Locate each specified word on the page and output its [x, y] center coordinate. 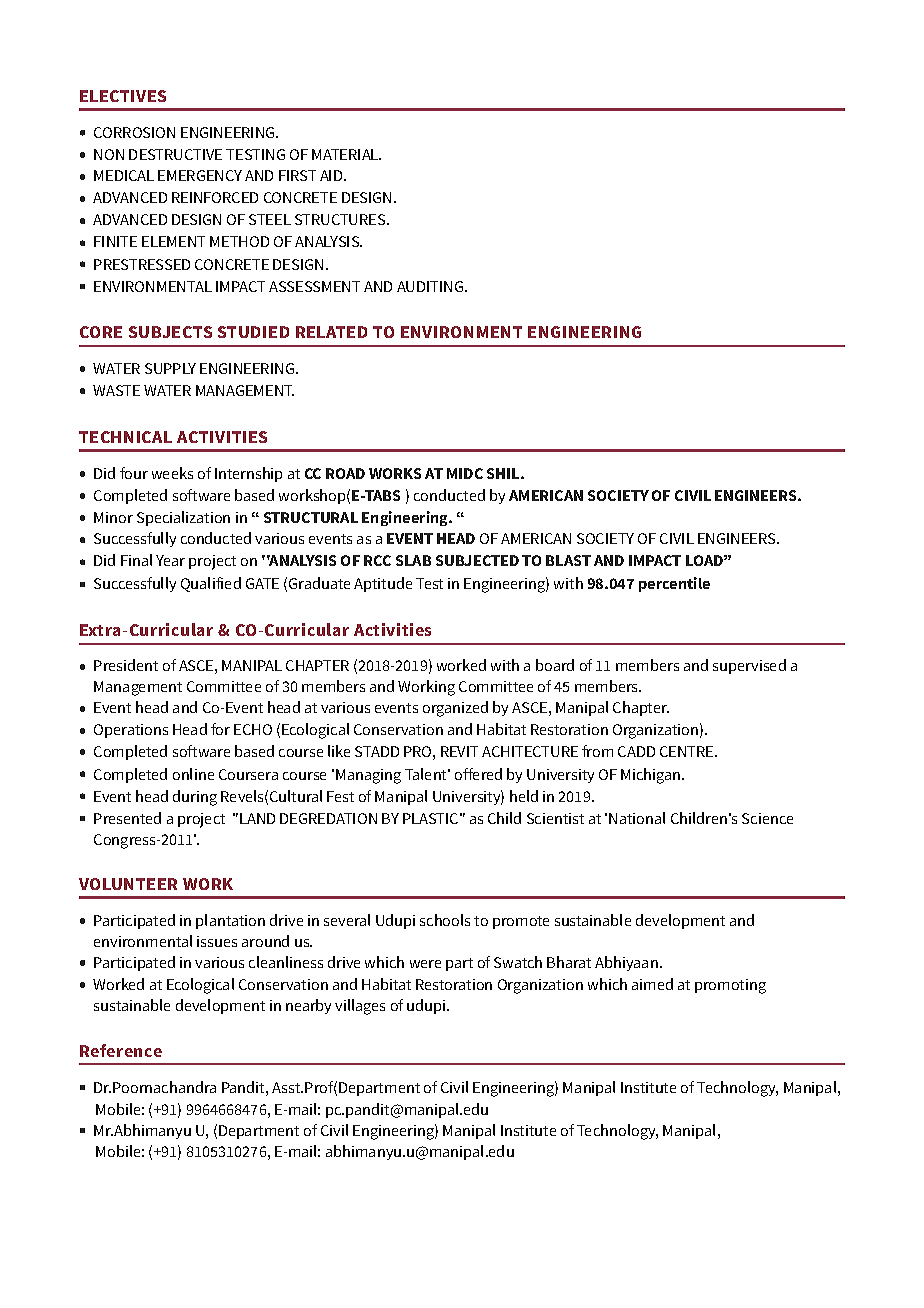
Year [170, 560]
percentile [674, 584]
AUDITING [430, 286]
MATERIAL [346, 154]
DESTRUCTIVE [175, 154]
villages [360, 1007]
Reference [121, 1050]
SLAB [413, 560]
